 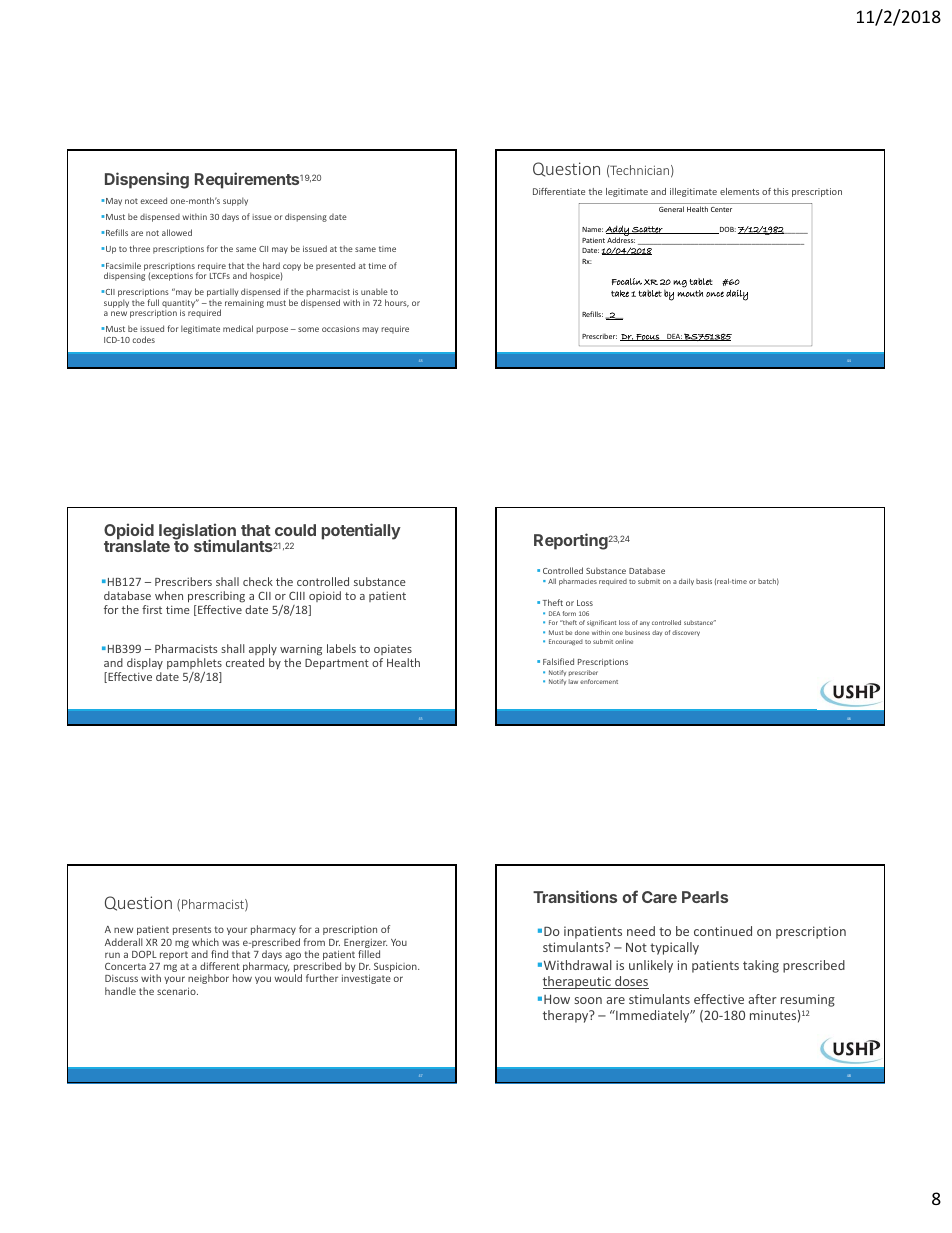 What do you see at coordinates (721, 209) in the screenshot?
I see `Center` at bounding box center [721, 209].
